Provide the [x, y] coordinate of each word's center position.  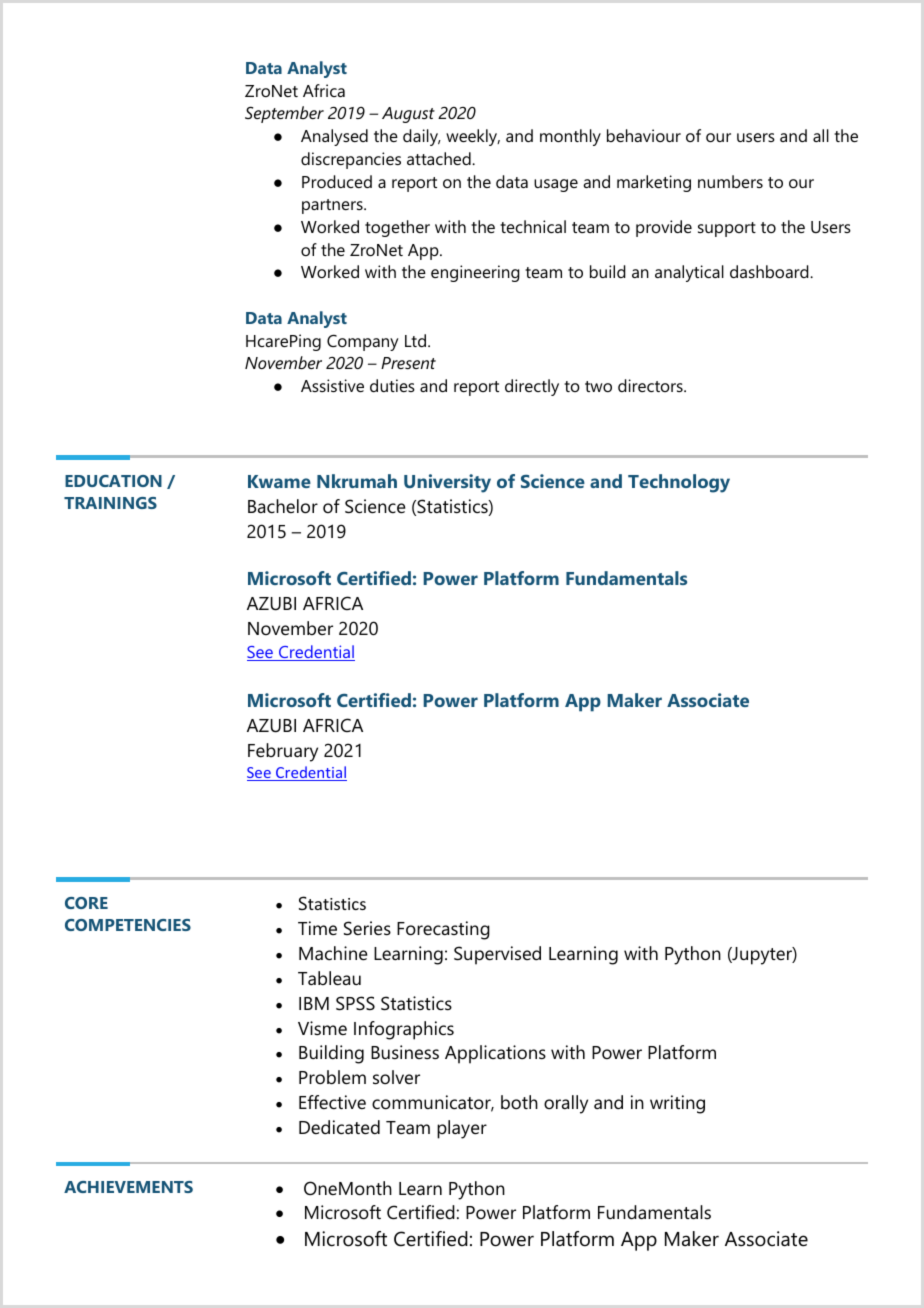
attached [440, 158]
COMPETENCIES [128, 925]
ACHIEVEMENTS [128, 1187]
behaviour [644, 135]
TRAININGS [110, 503]
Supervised [497, 955]
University [447, 483]
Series [367, 928]
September [284, 114]
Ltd [415, 340]
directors [651, 385]
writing [677, 1104]
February [283, 752]
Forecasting [443, 930]
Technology [679, 483]
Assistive [332, 385]
